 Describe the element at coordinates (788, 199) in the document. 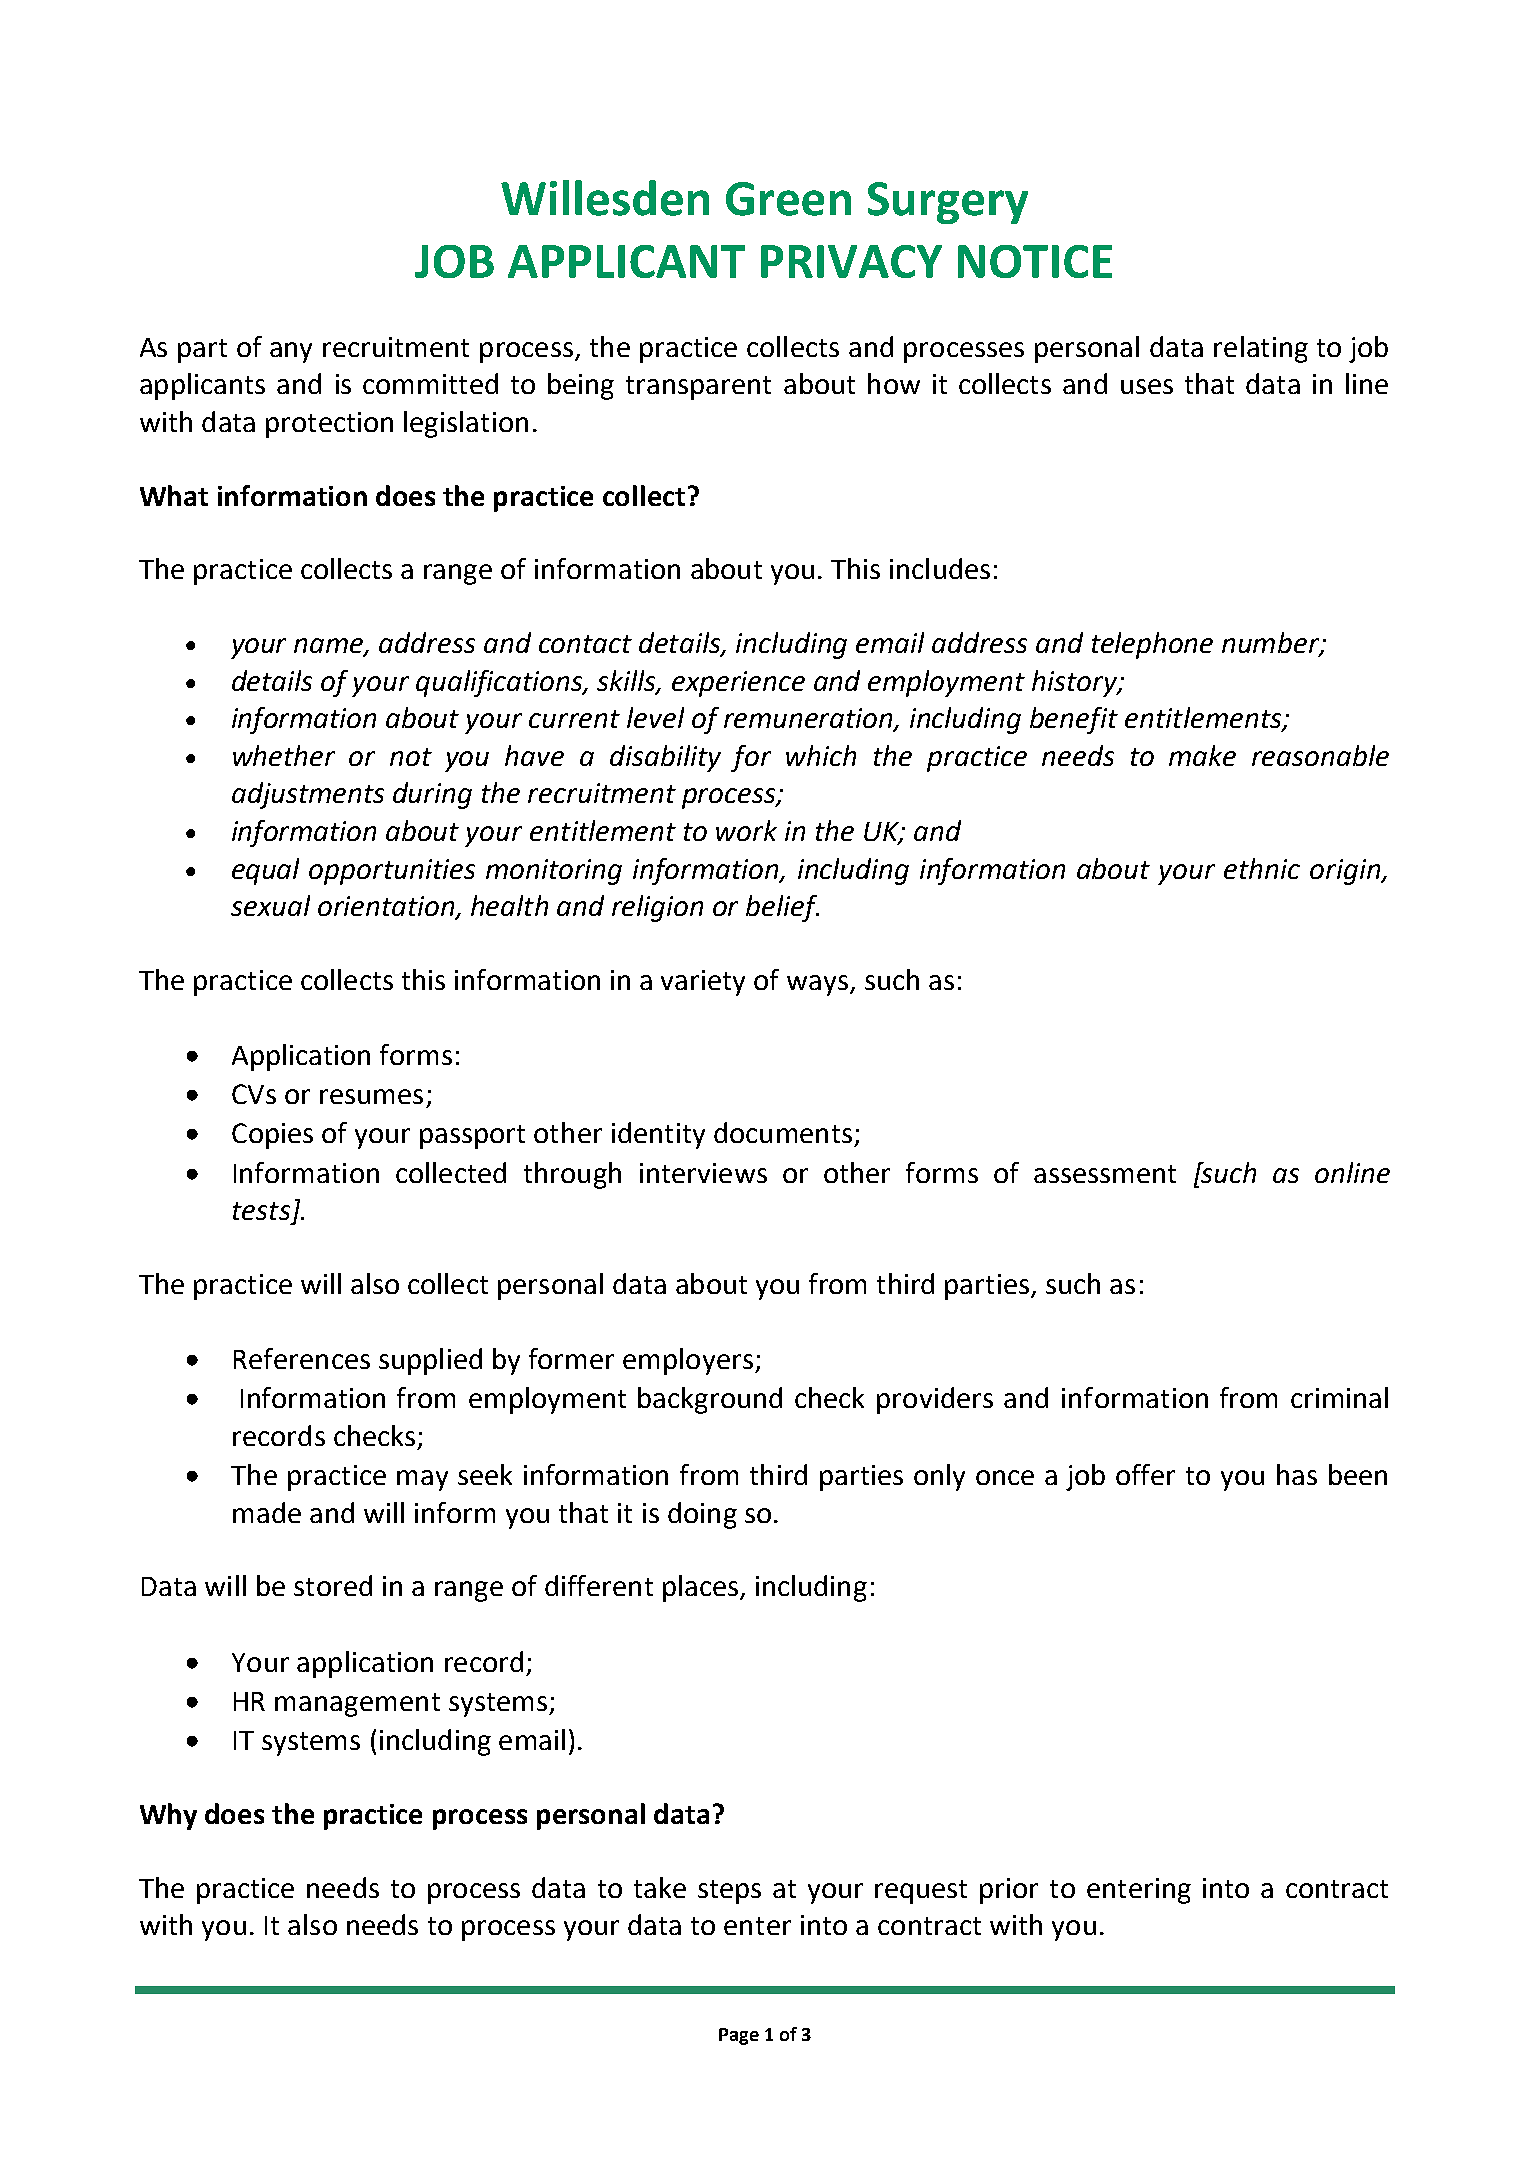

I see `Green` at that location.
